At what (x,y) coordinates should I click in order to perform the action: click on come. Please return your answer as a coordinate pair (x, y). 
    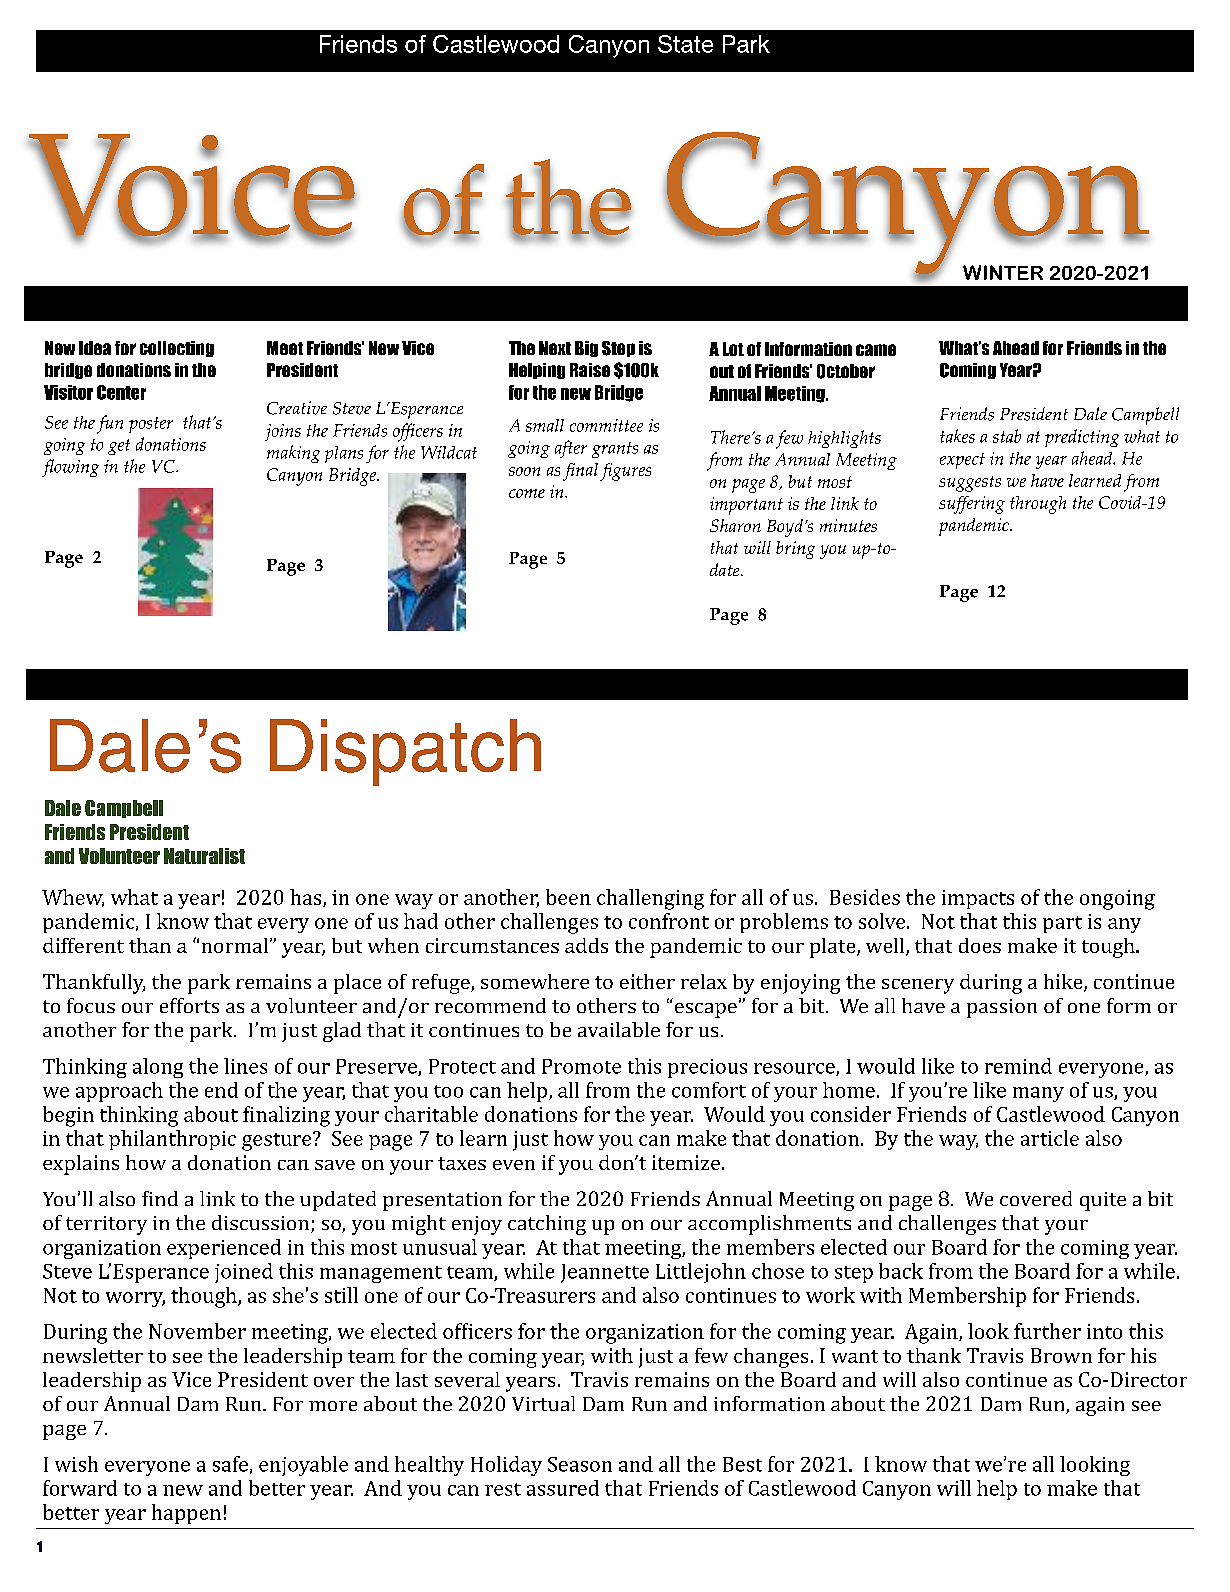
    Looking at the image, I should click on (527, 493).
